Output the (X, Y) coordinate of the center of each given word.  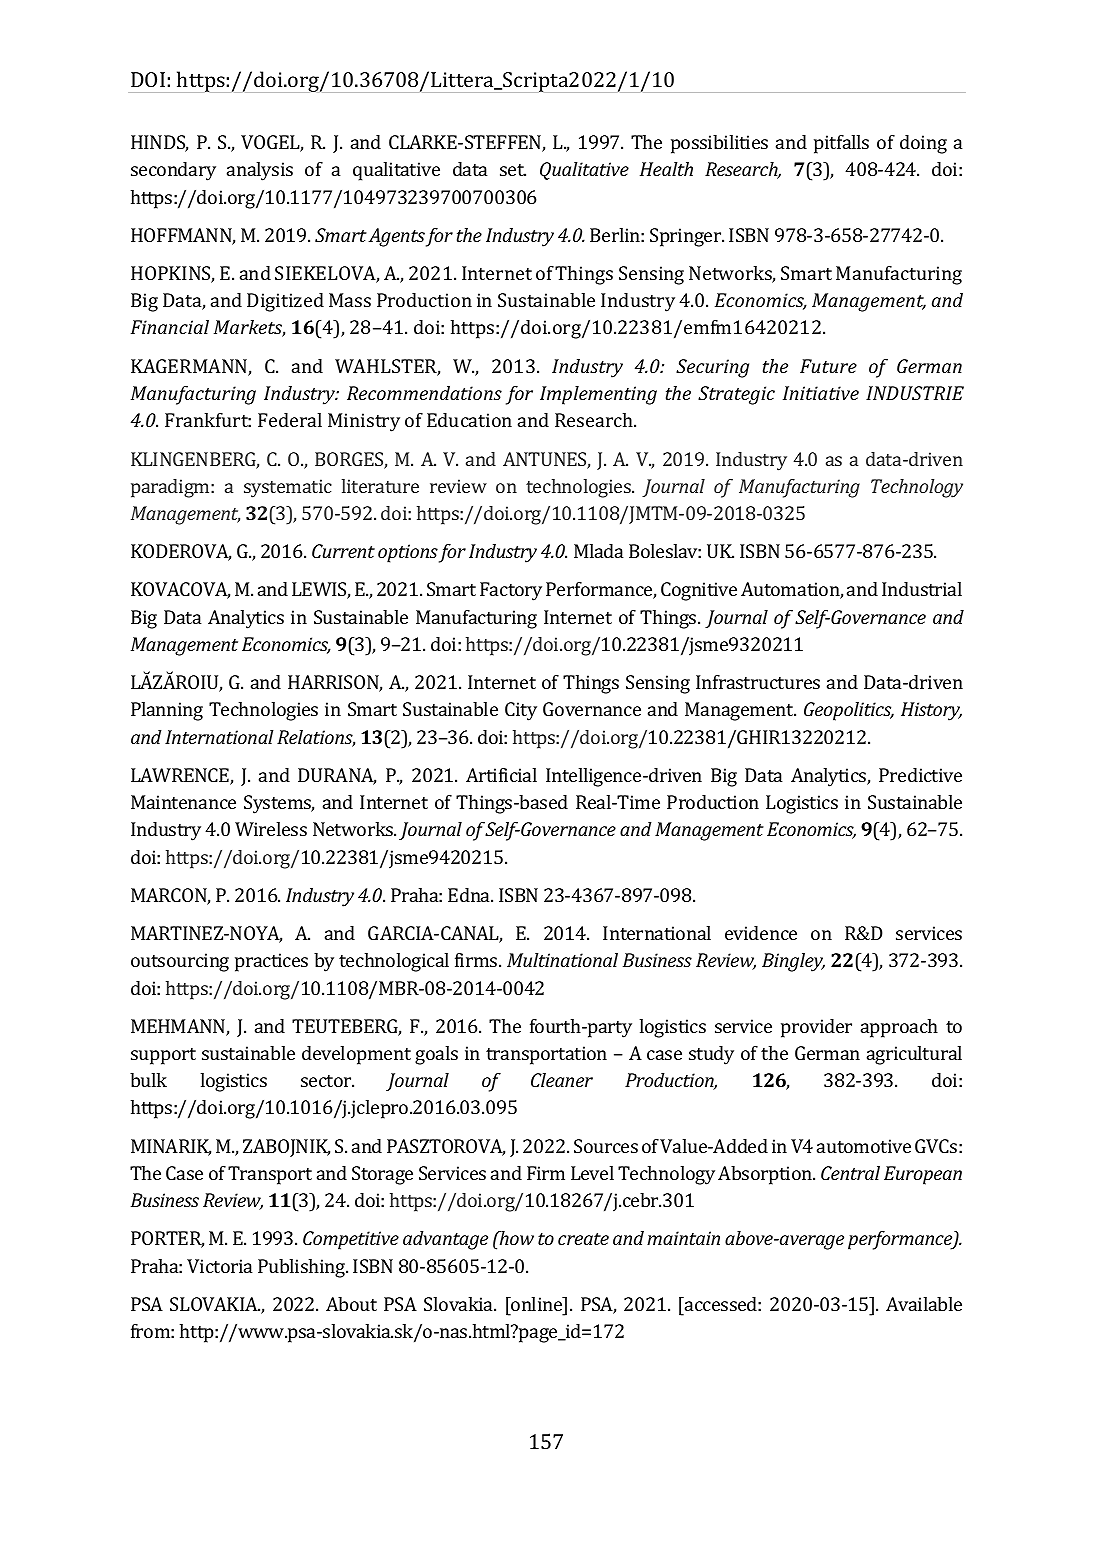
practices (271, 962)
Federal (290, 420)
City (521, 711)
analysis (260, 171)
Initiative (821, 393)
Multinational (562, 960)
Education (469, 420)
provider (816, 1028)
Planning (167, 711)
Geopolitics (849, 711)
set (513, 170)
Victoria (219, 1266)
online (537, 1304)
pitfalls (841, 144)
